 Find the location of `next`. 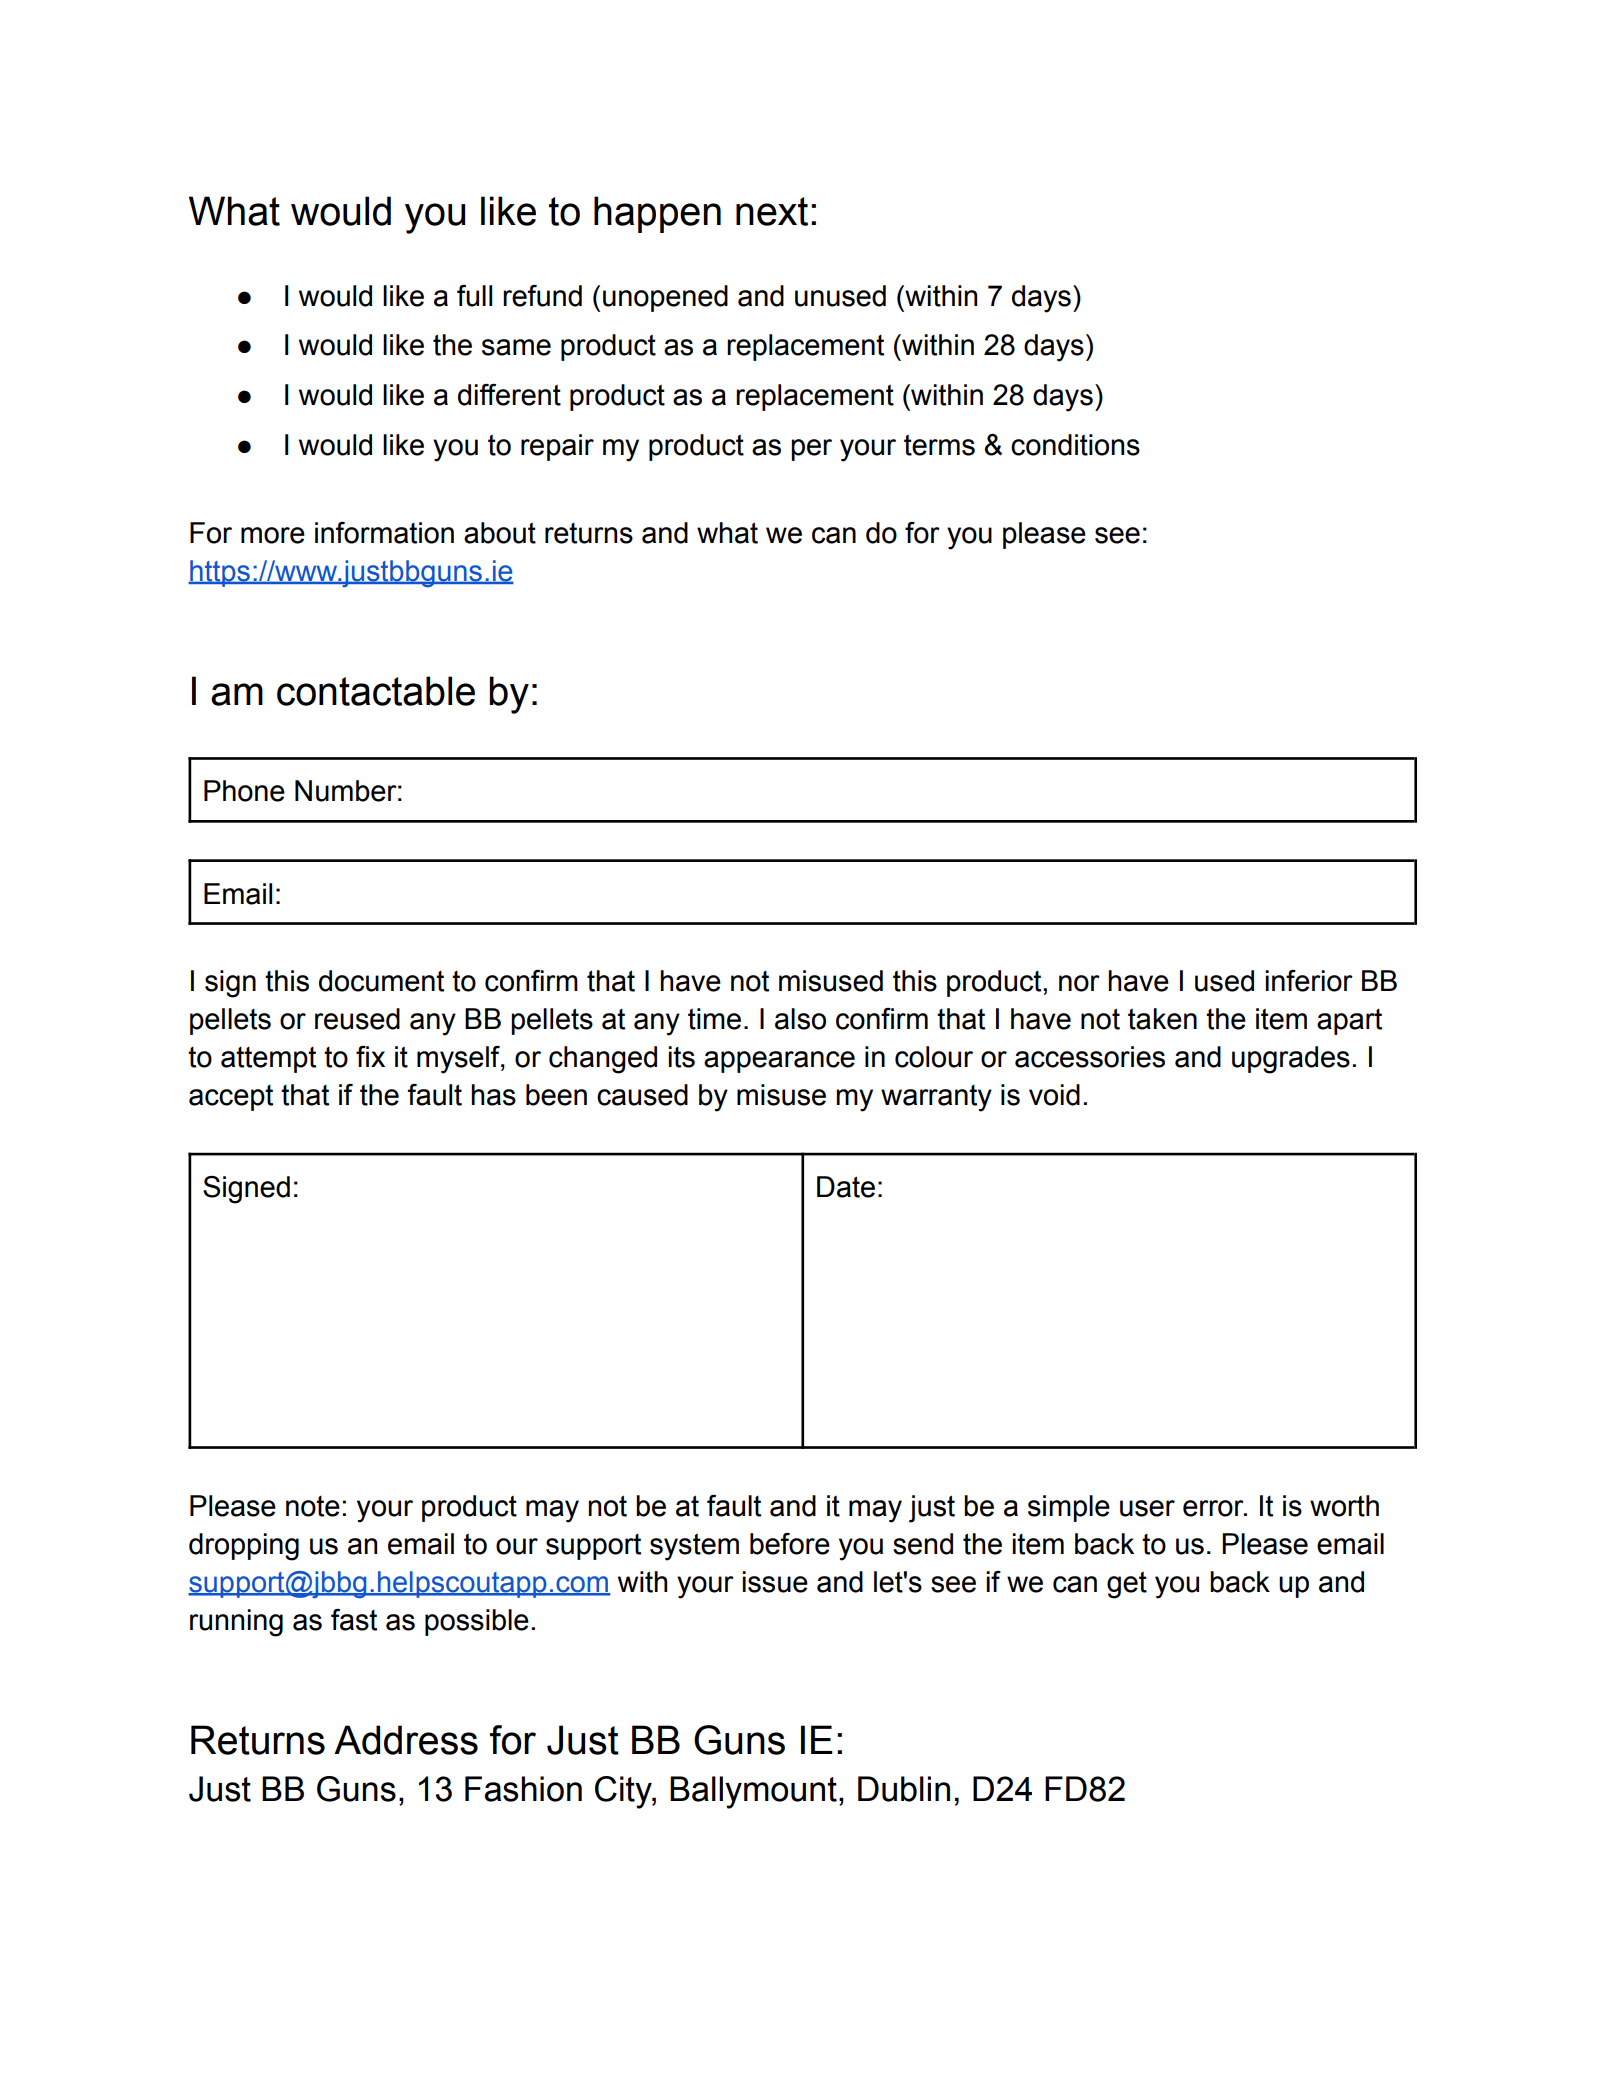

next is located at coordinates (772, 211).
